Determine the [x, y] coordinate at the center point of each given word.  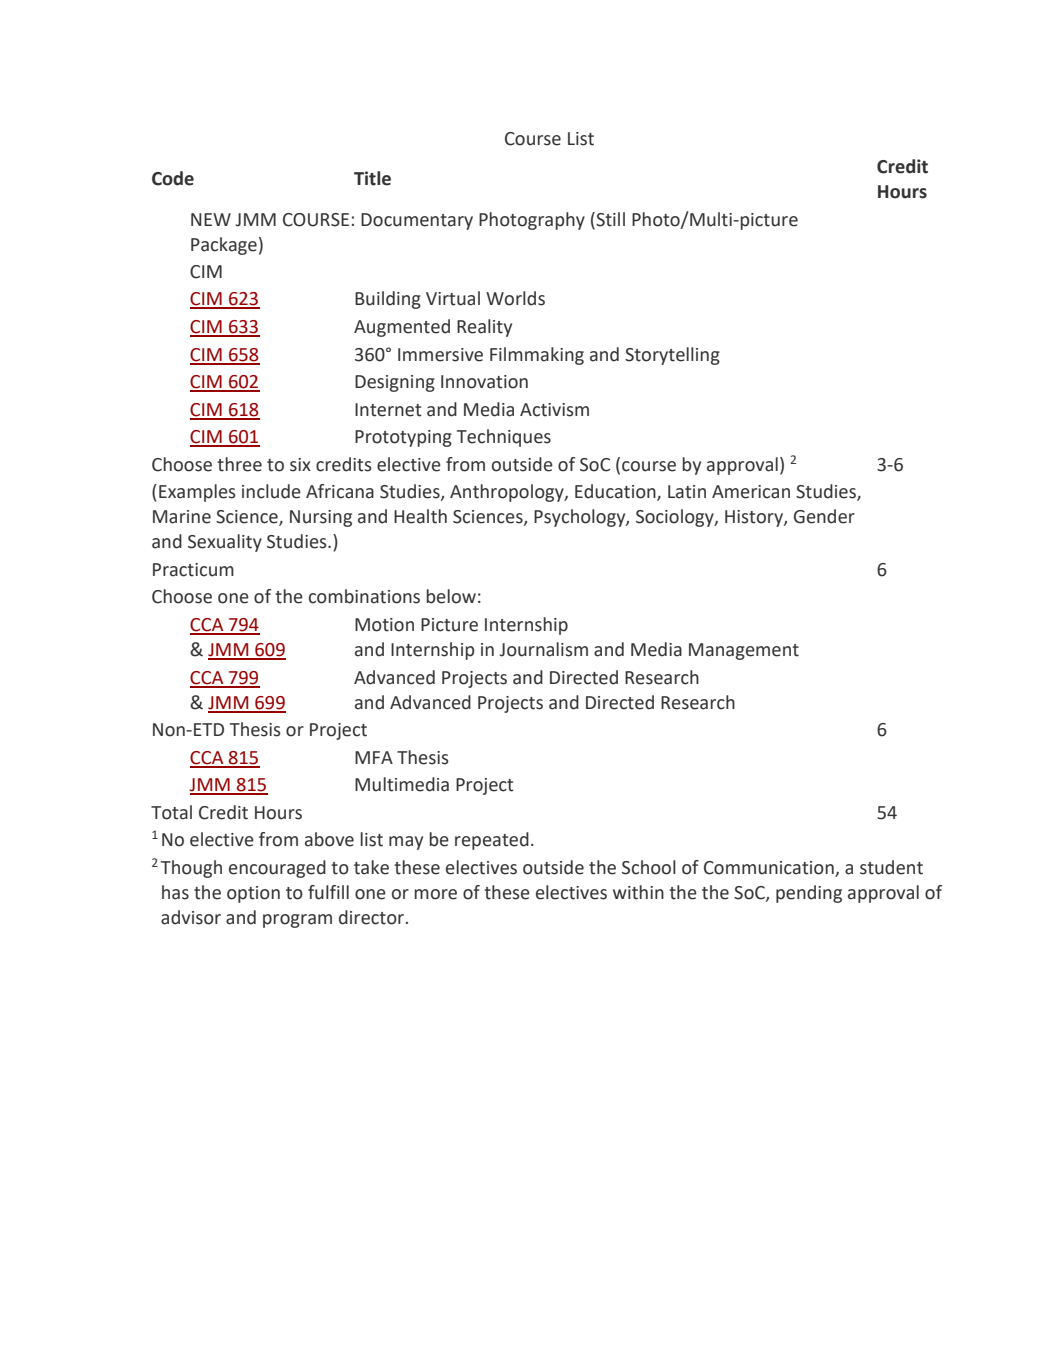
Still [609, 219]
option [253, 894]
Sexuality [225, 543]
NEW [211, 219]
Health [420, 516]
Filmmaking [537, 356]
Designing [395, 383]
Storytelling [672, 356]
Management [744, 651]
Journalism [544, 649]
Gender [824, 516]
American [751, 492]
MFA [374, 757]
